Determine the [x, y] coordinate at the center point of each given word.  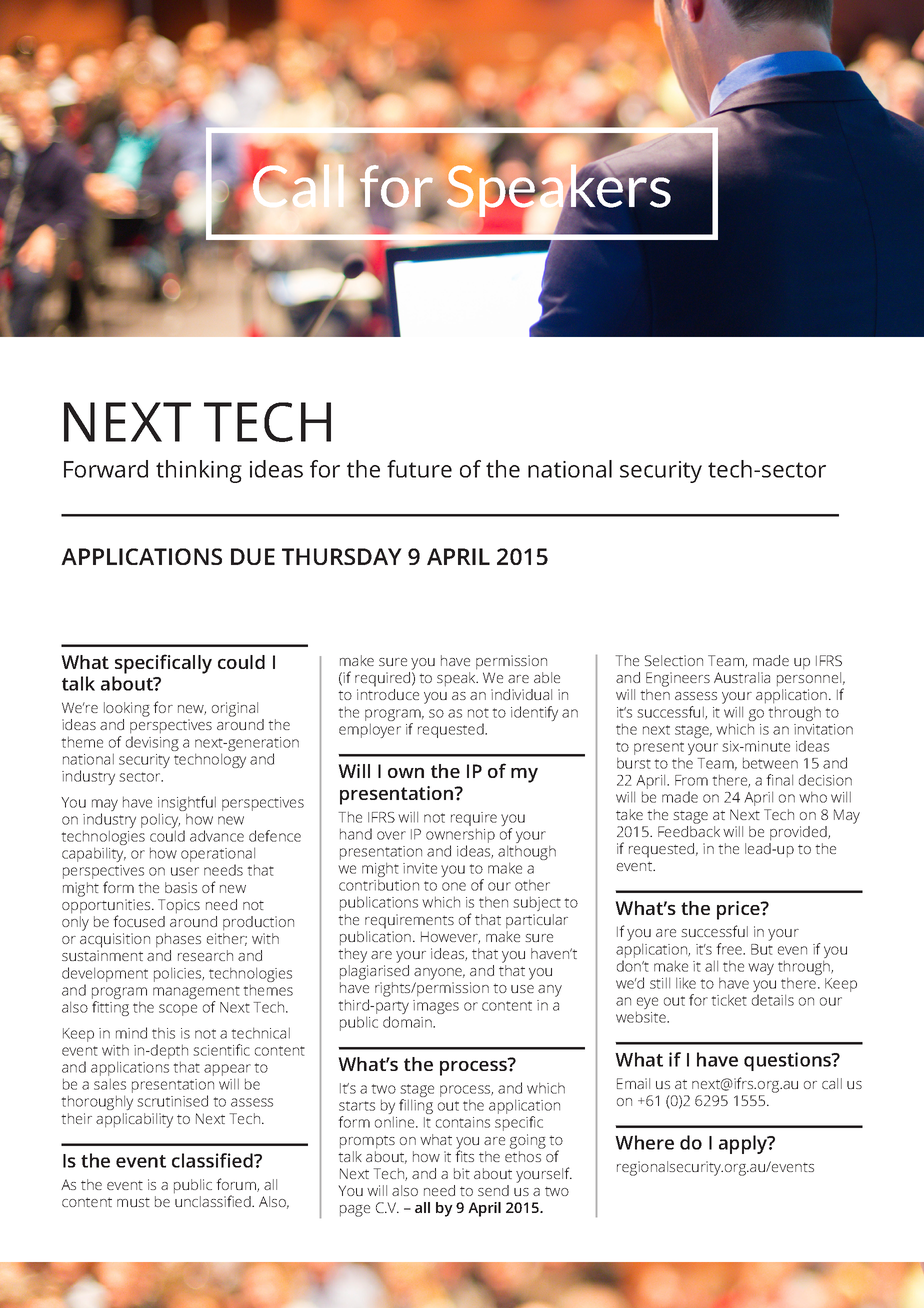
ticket [729, 1000]
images [436, 1007]
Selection [674, 660]
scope [178, 1010]
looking [127, 709]
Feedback [689, 830]
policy [160, 822]
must [133, 1202]
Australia [742, 677]
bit [462, 1173]
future [419, 469]
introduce [388, 694]
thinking [199, 471]
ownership [460, 837]
